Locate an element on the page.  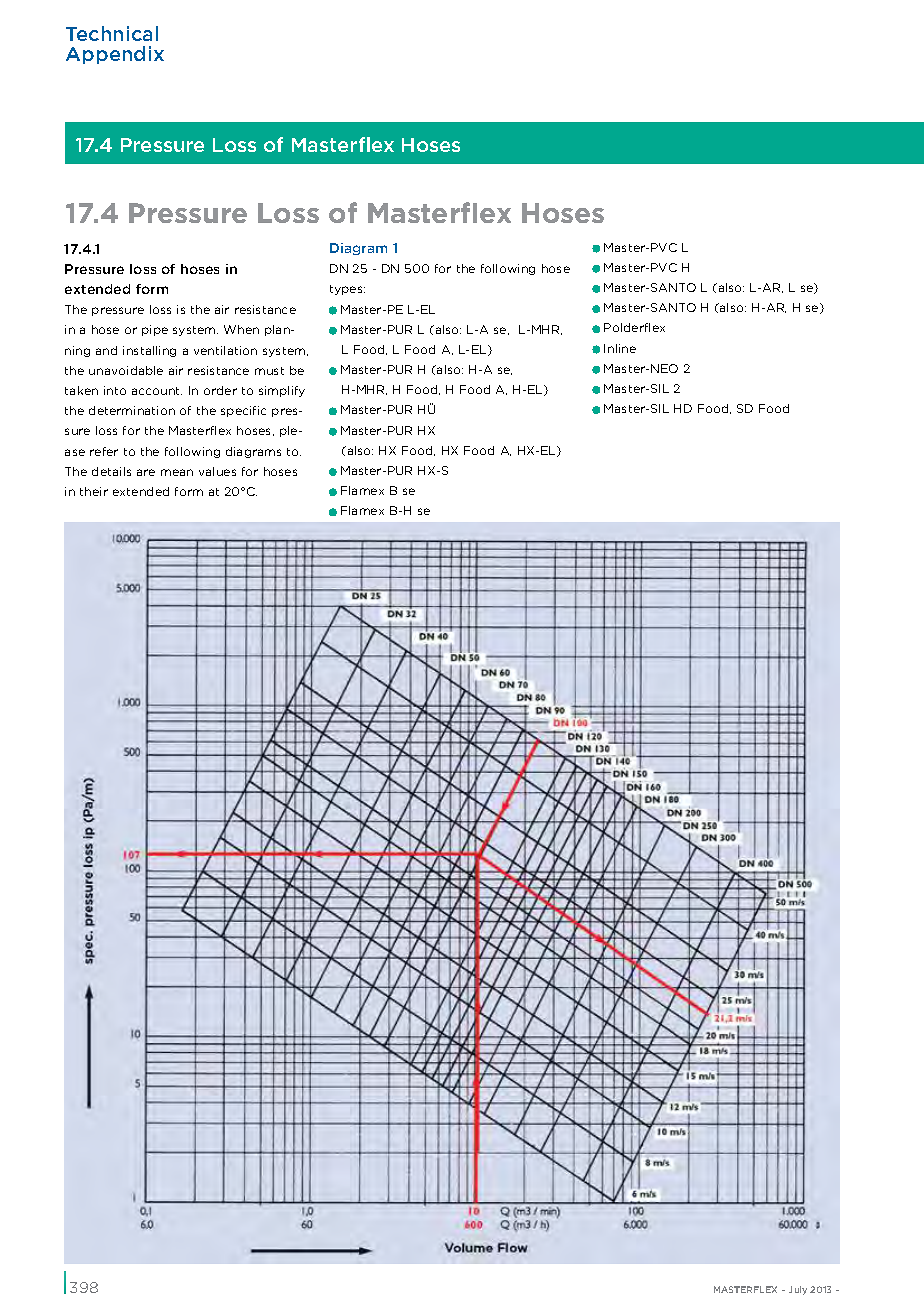
their is located at coordinates (94, 491).
